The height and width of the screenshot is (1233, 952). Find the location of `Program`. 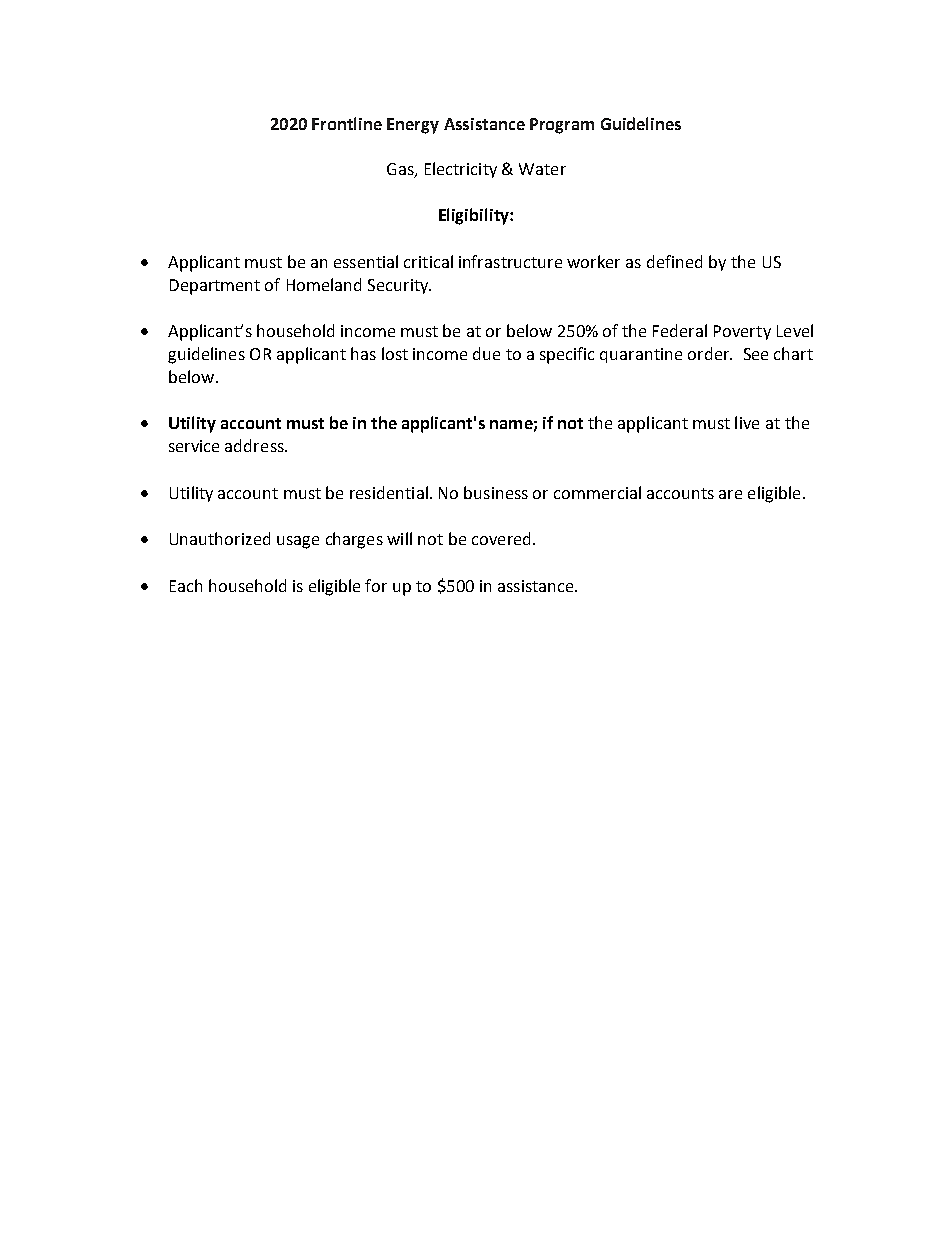

Program is located at coordinates (562, 126).
